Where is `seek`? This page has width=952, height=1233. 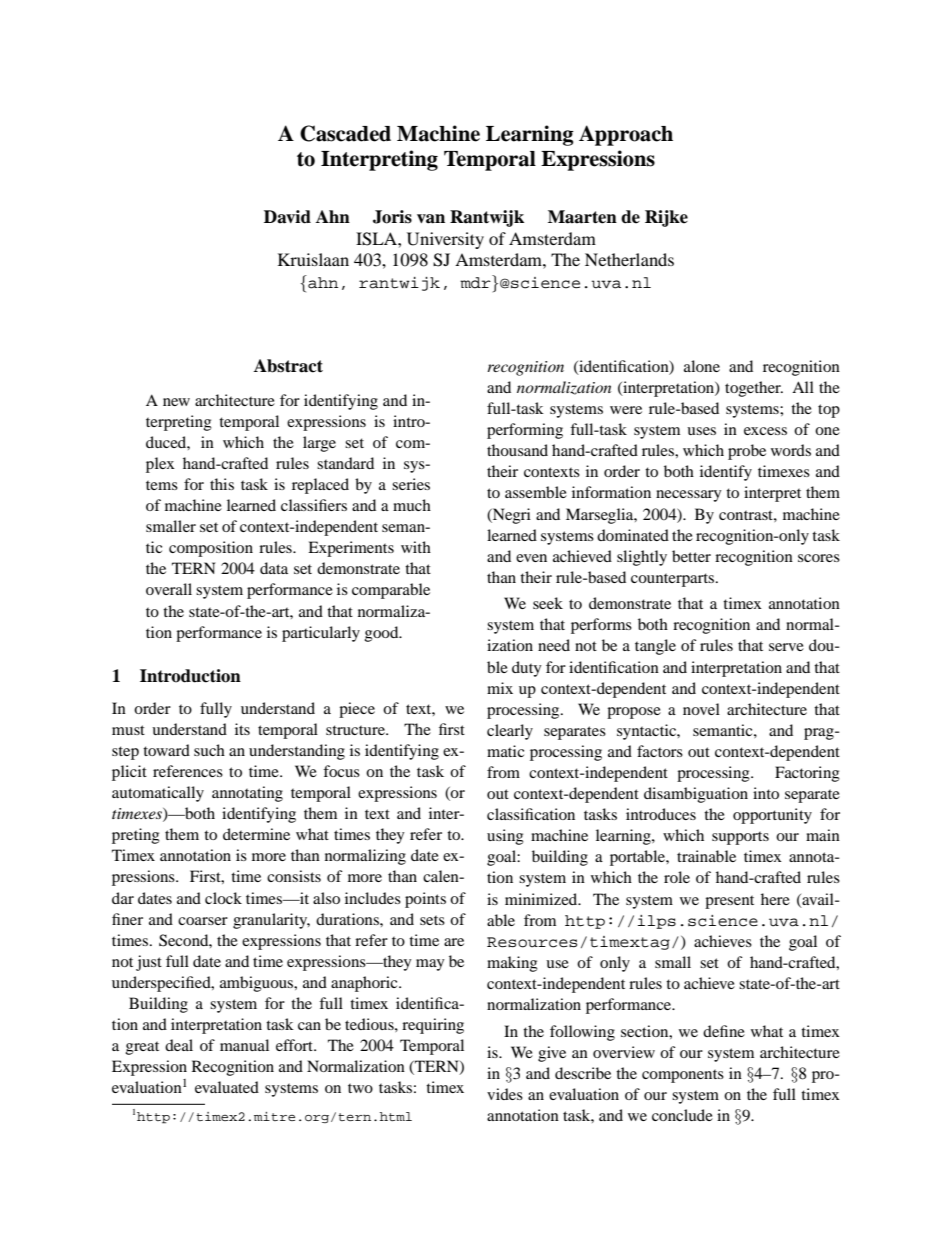 seek is located at coordinates (548, 603).
